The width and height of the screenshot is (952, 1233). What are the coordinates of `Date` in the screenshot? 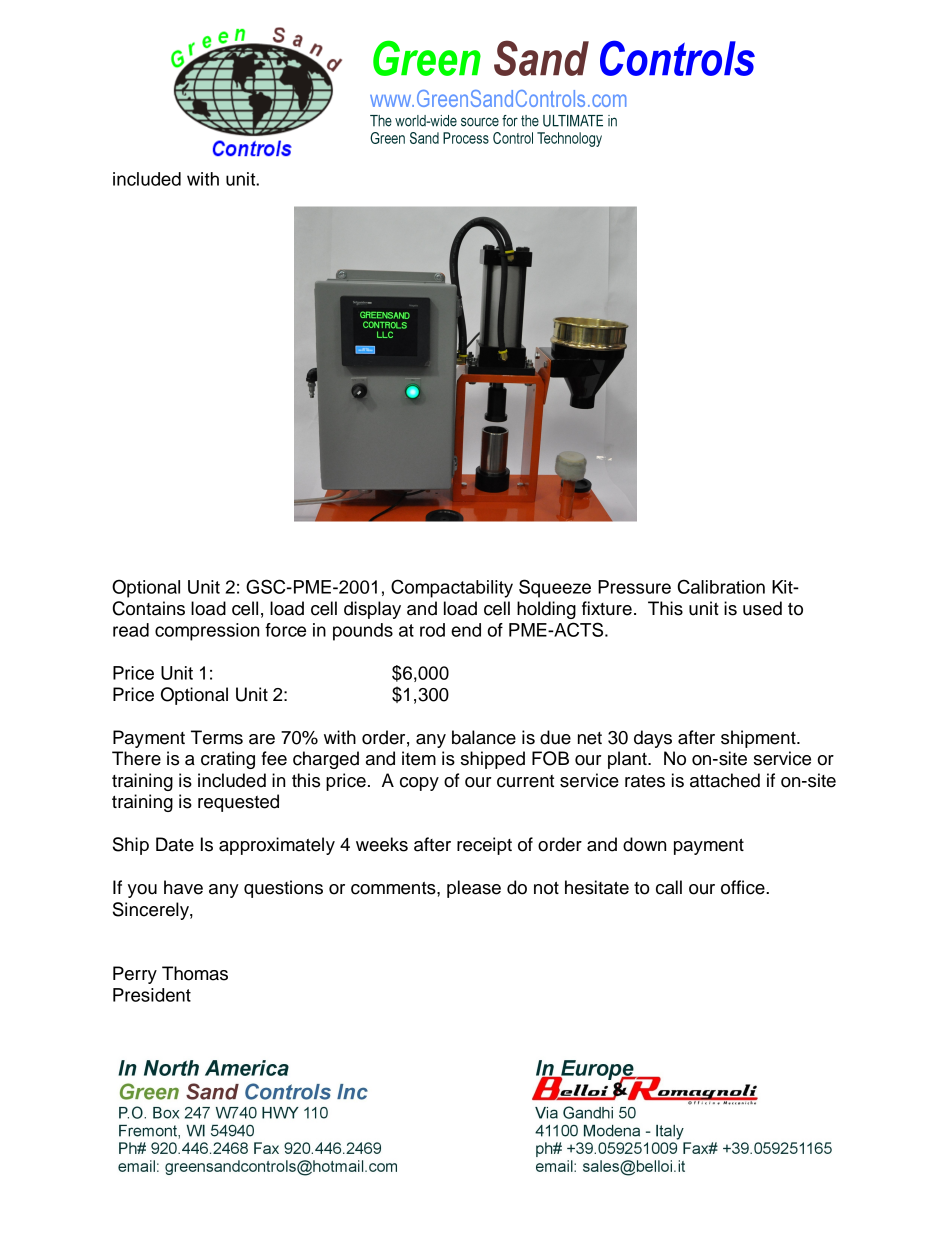 It's located at (175, 844).
